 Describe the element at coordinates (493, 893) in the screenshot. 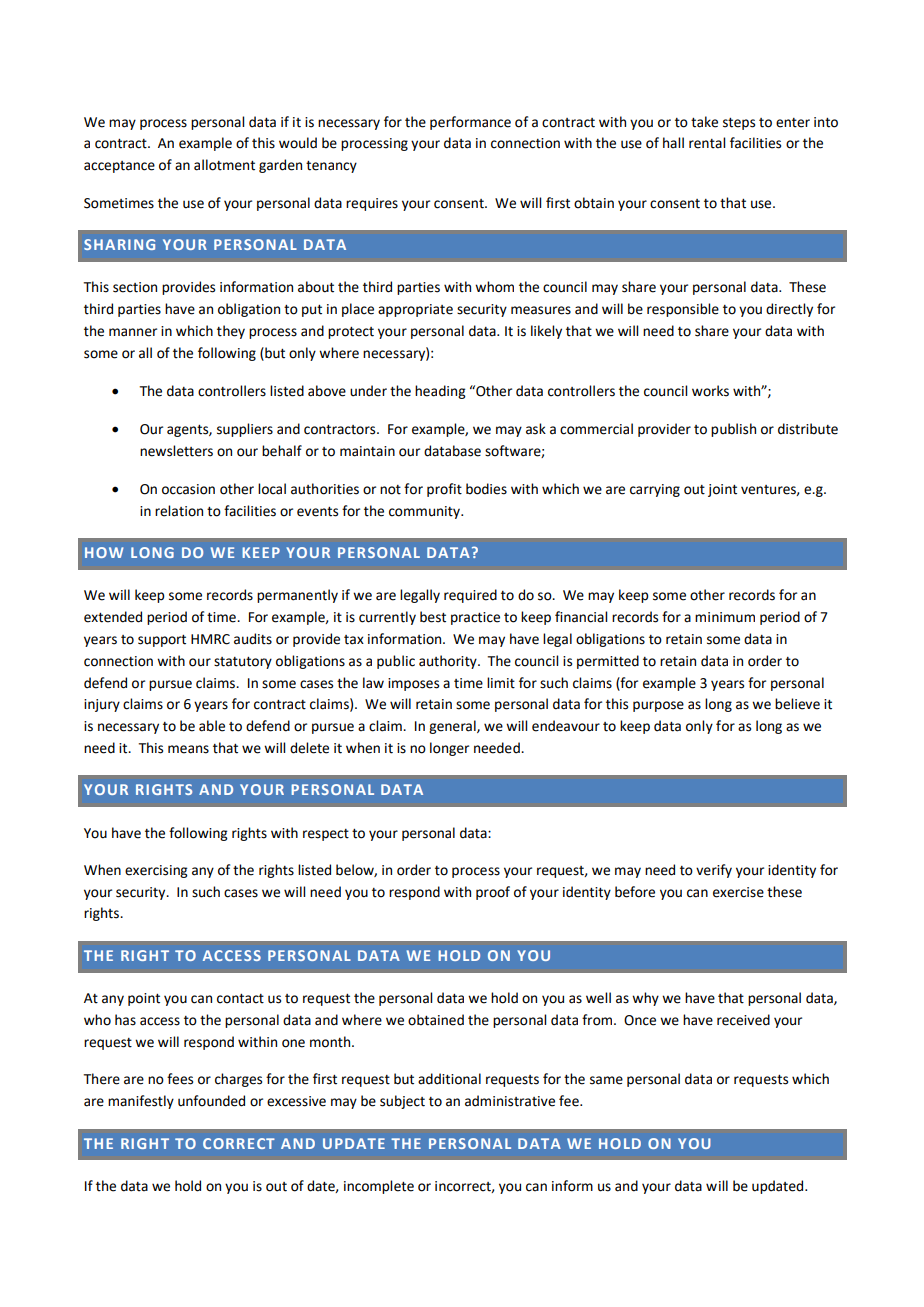

I see `proof` at that location.
